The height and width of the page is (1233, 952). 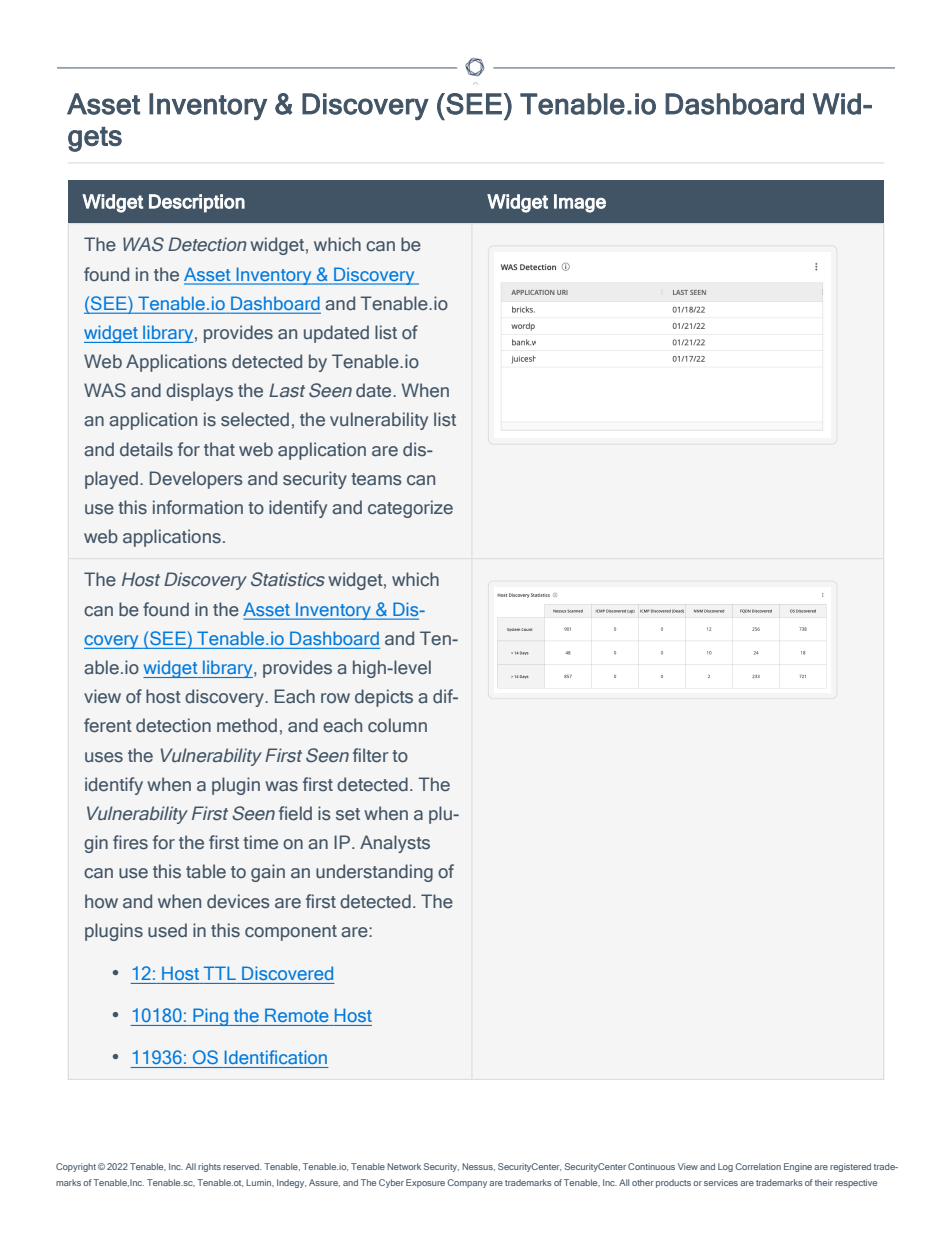 What do you see at coordinates (198, 507) in the page?
I see `information` at bounding box center [198, 507].
